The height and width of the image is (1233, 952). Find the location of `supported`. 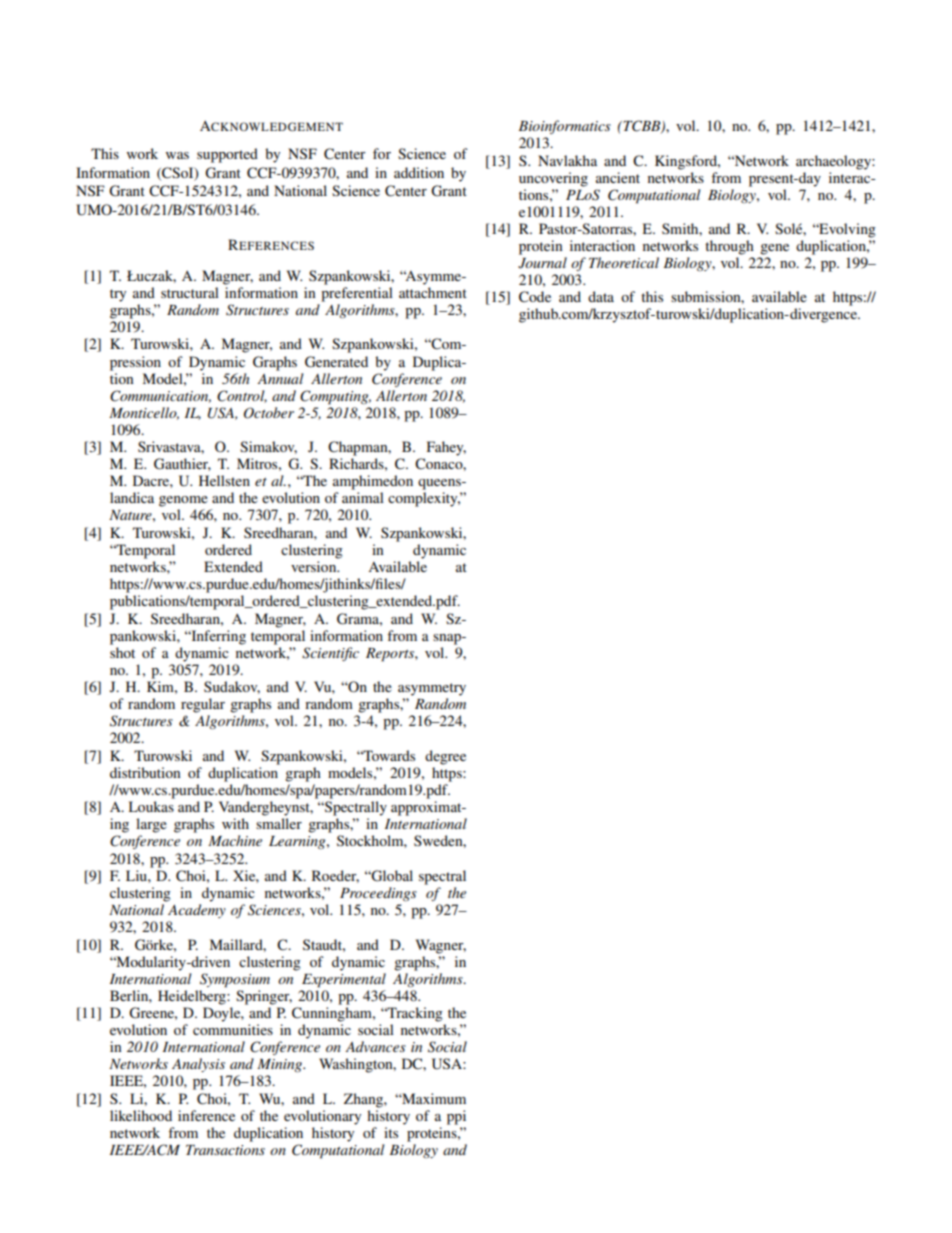

supported is located at coordinates (227, 155).
